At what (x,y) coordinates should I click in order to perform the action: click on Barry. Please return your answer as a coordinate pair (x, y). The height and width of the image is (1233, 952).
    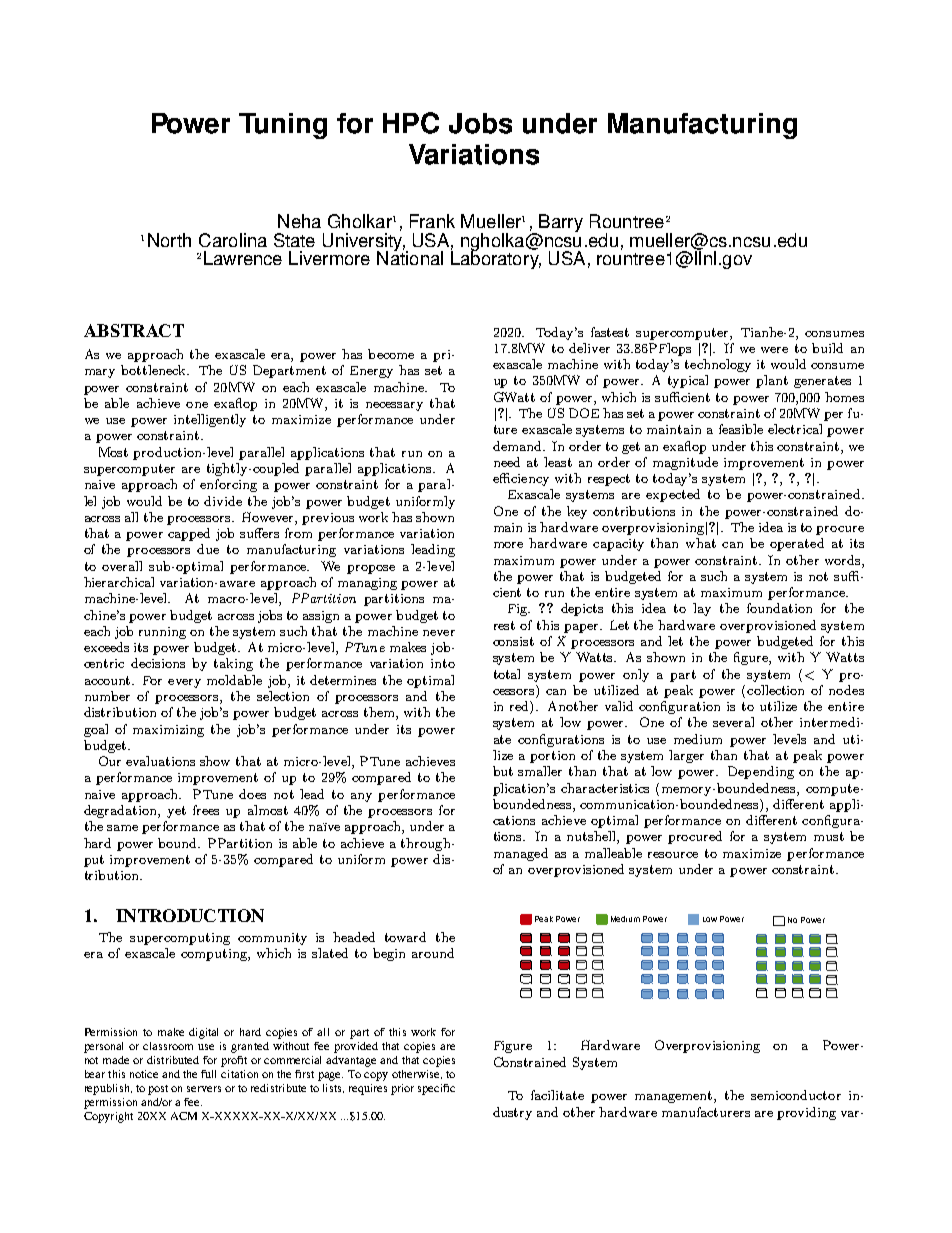
    Looking at the image, I should click on (560, 224).
